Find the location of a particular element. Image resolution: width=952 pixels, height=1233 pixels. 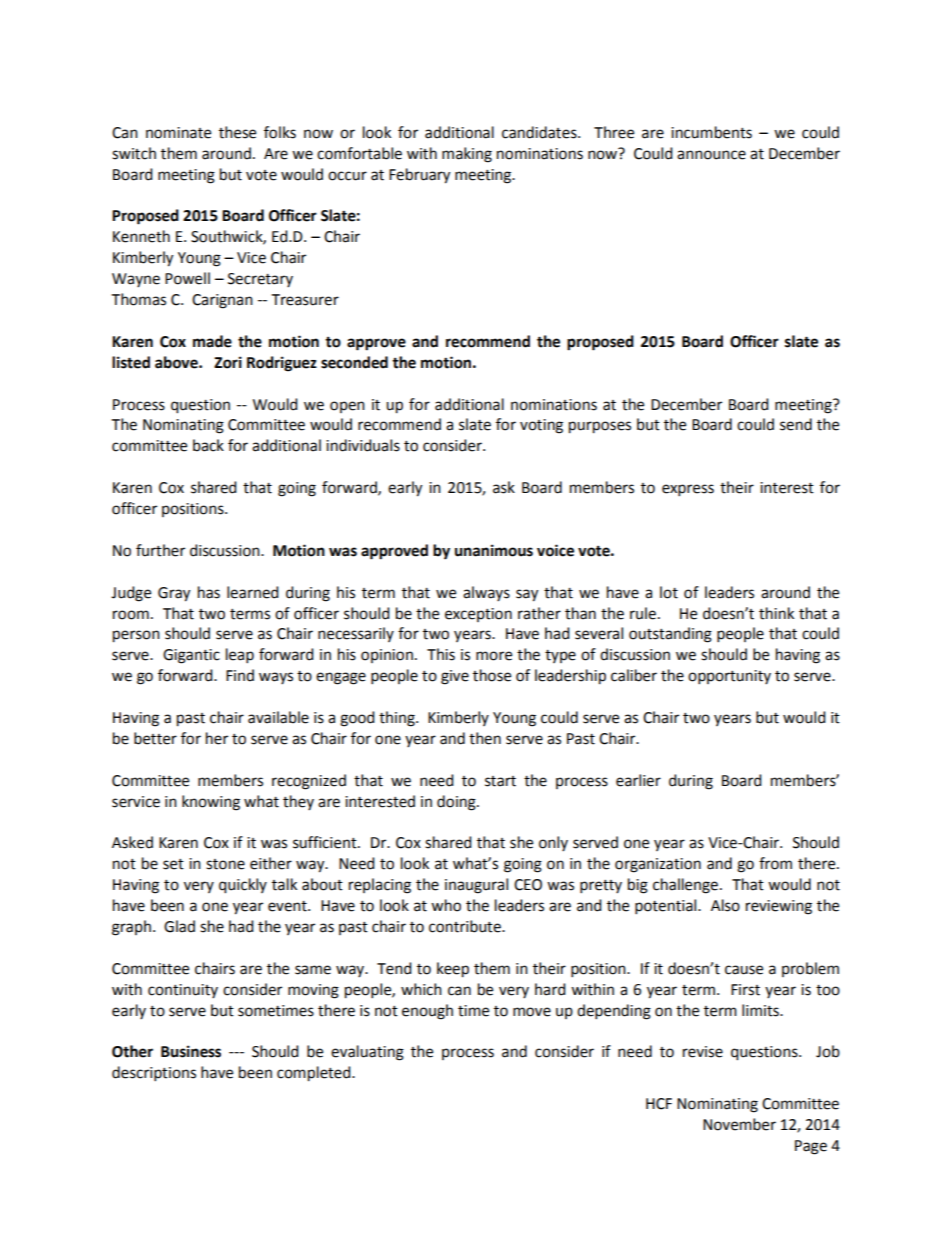

announce is located at coordinates (711, 155).
